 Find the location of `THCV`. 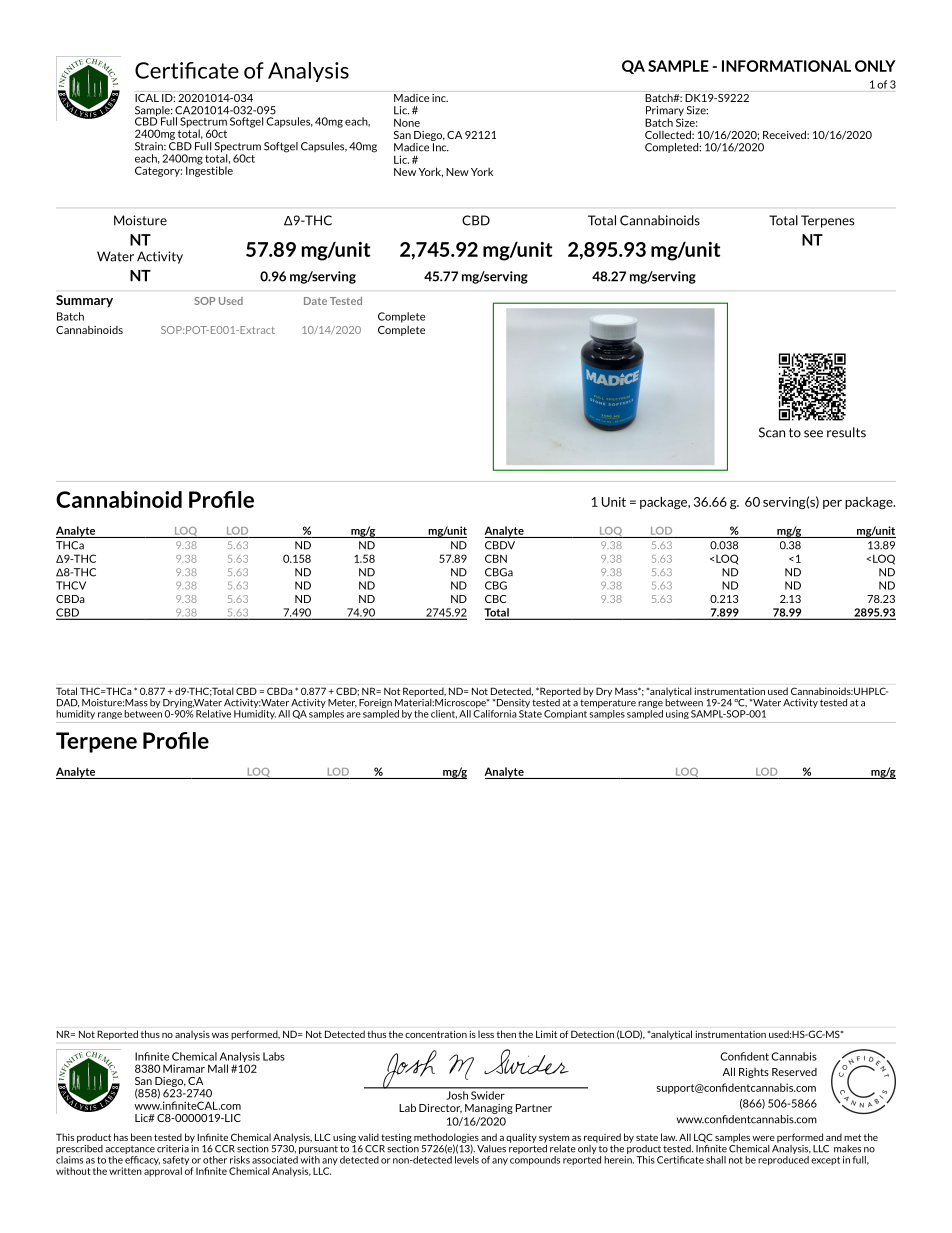

THCV is located at coordinates (71, 585).
